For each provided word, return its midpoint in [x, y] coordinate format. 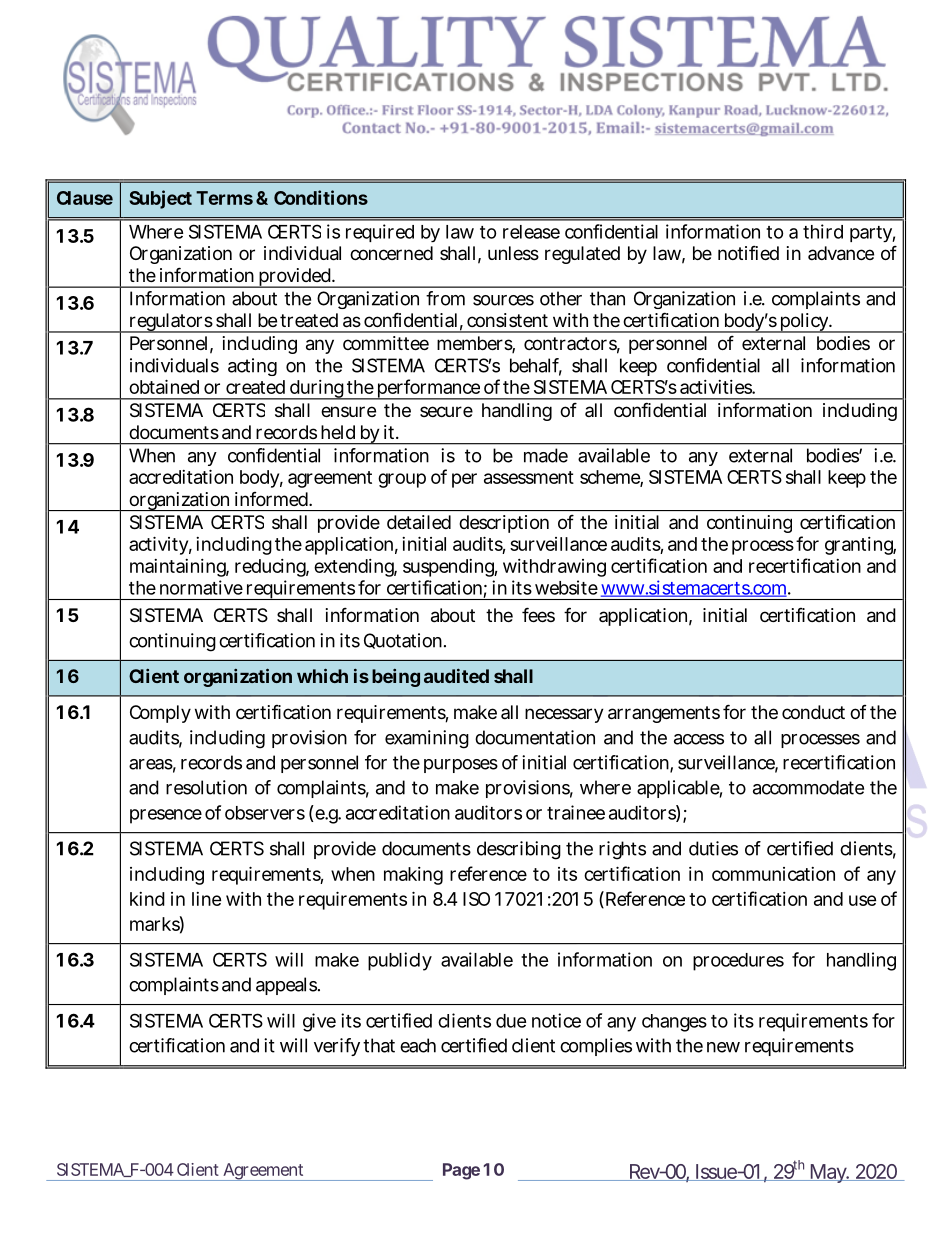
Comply [160, 714]
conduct [813, 712]
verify [337, 1047]
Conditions [321, 197]
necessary [564, 715]
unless [513, 253]
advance [841, 253]
